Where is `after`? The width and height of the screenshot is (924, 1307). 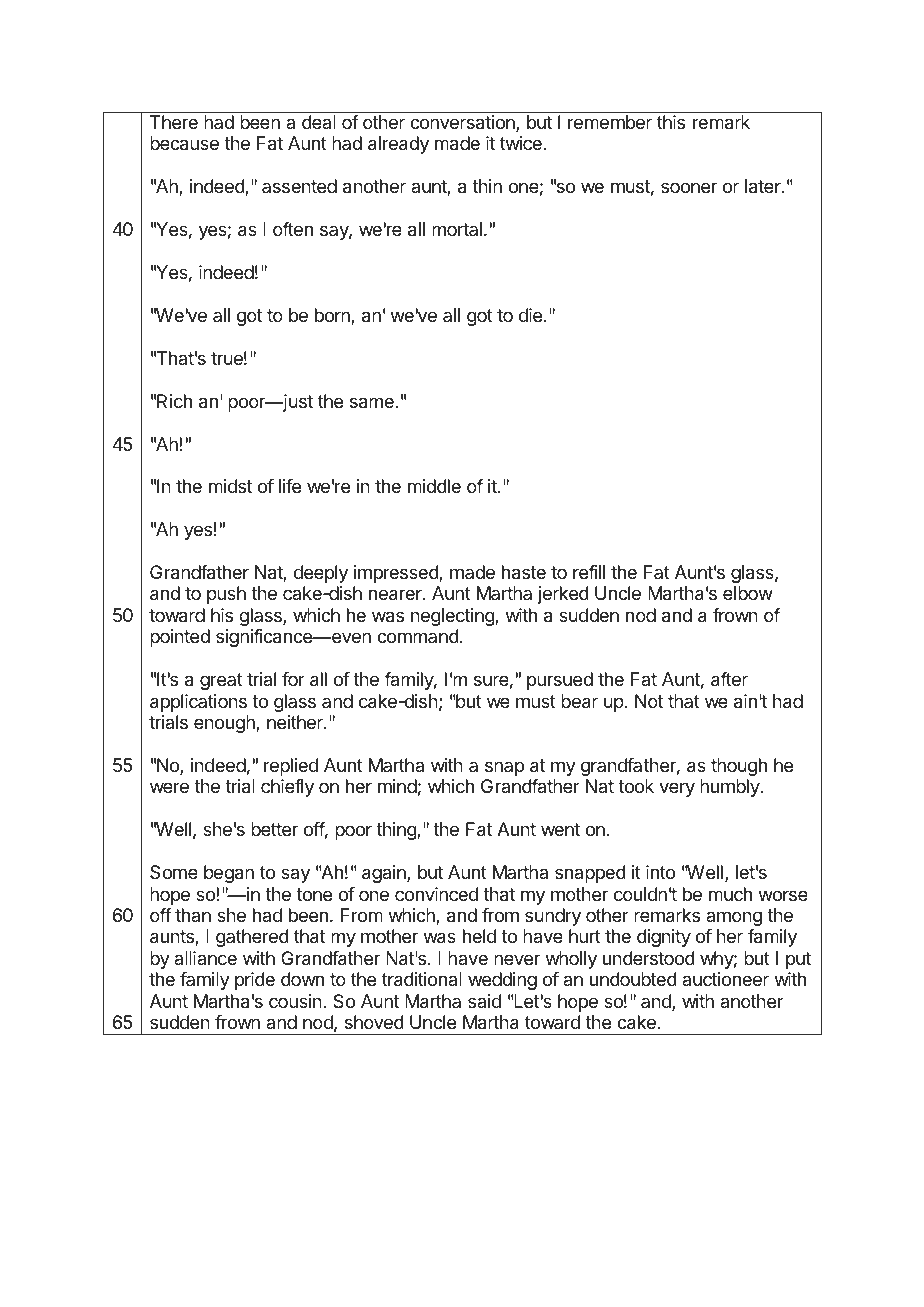
after is located at coordinates (729, 679).
